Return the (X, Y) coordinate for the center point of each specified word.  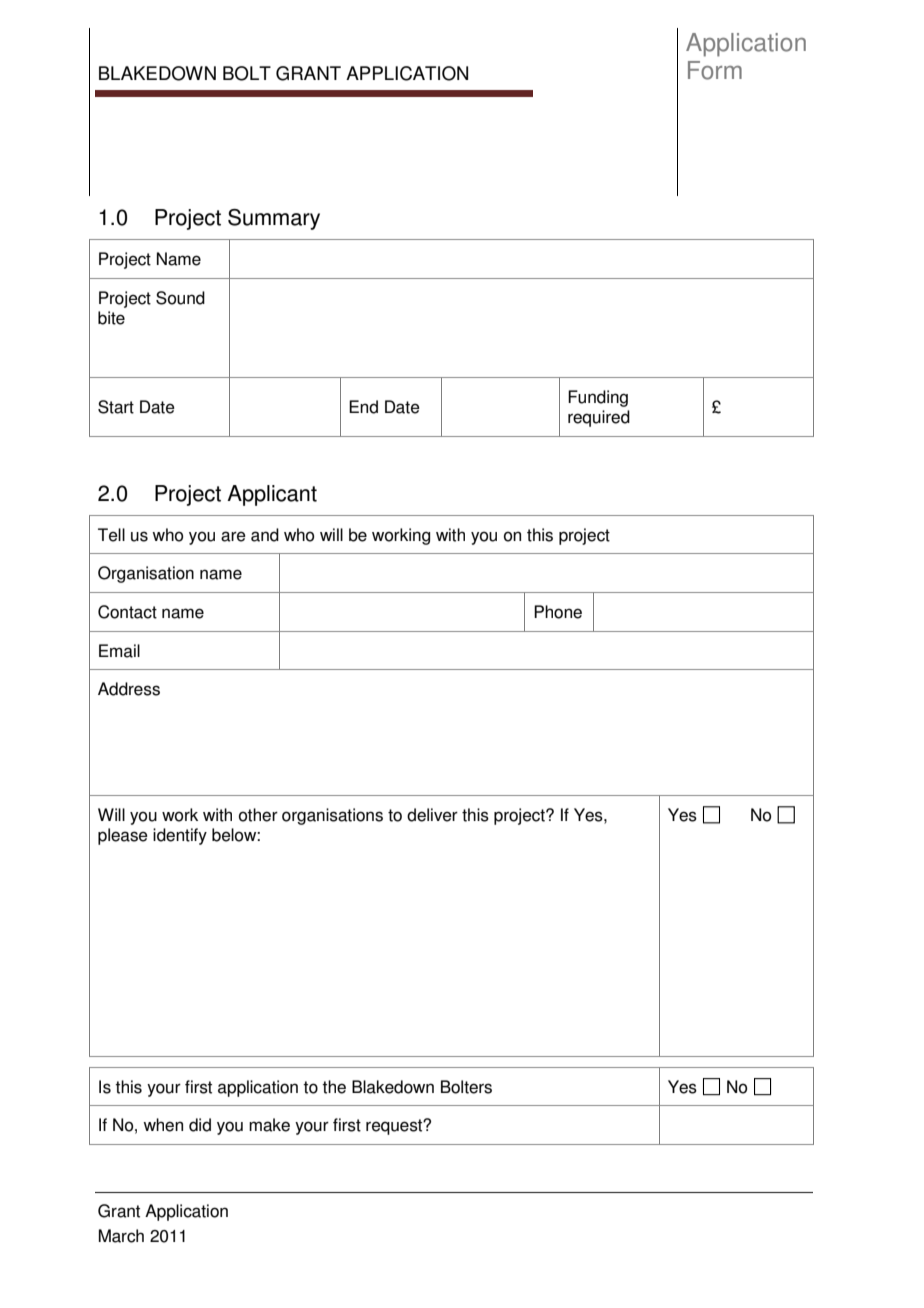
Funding (598, 398)
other (258, 815)
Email (119, 651)
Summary (274, 219)
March (121, 1236)
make (269, 1125)
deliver (432, 815)
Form (715, 70)
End (363, 407)
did (200, 1125)
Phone (558, 612)
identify (180, 836)
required (599, 418)
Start (116, 407)
